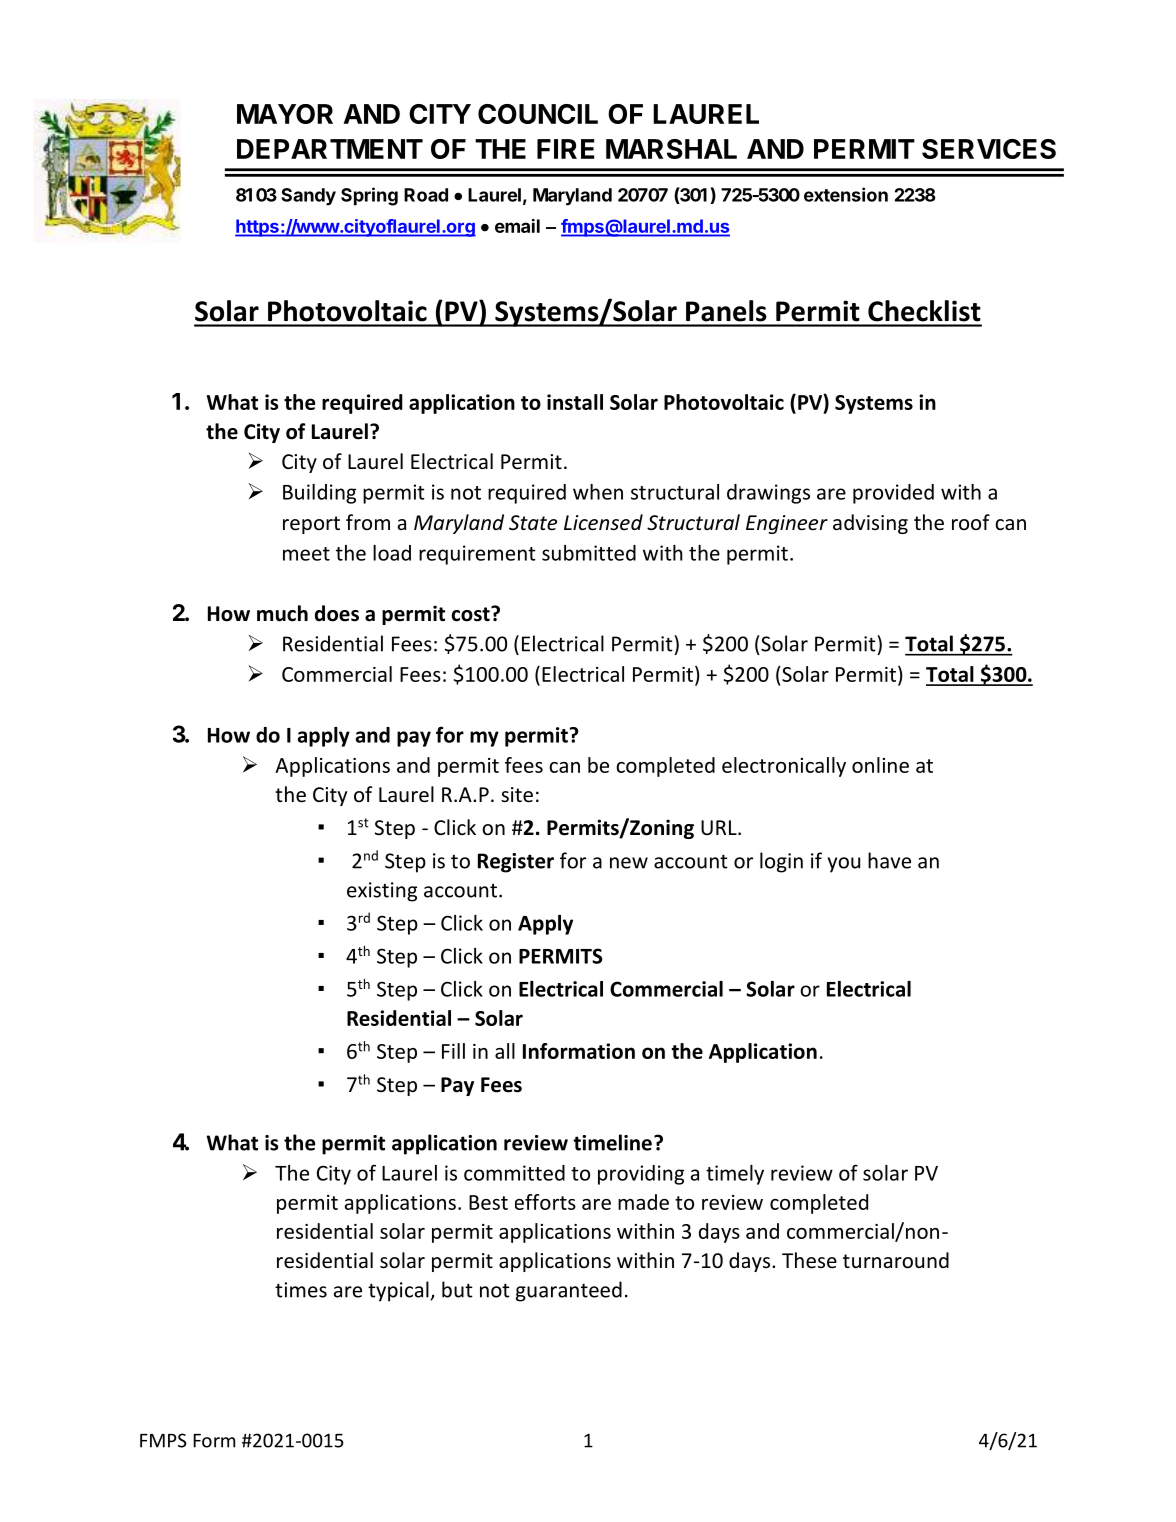 The width and height of the screenshot is (1176, 1522). I want to click on typical, so click(399, 1291).
